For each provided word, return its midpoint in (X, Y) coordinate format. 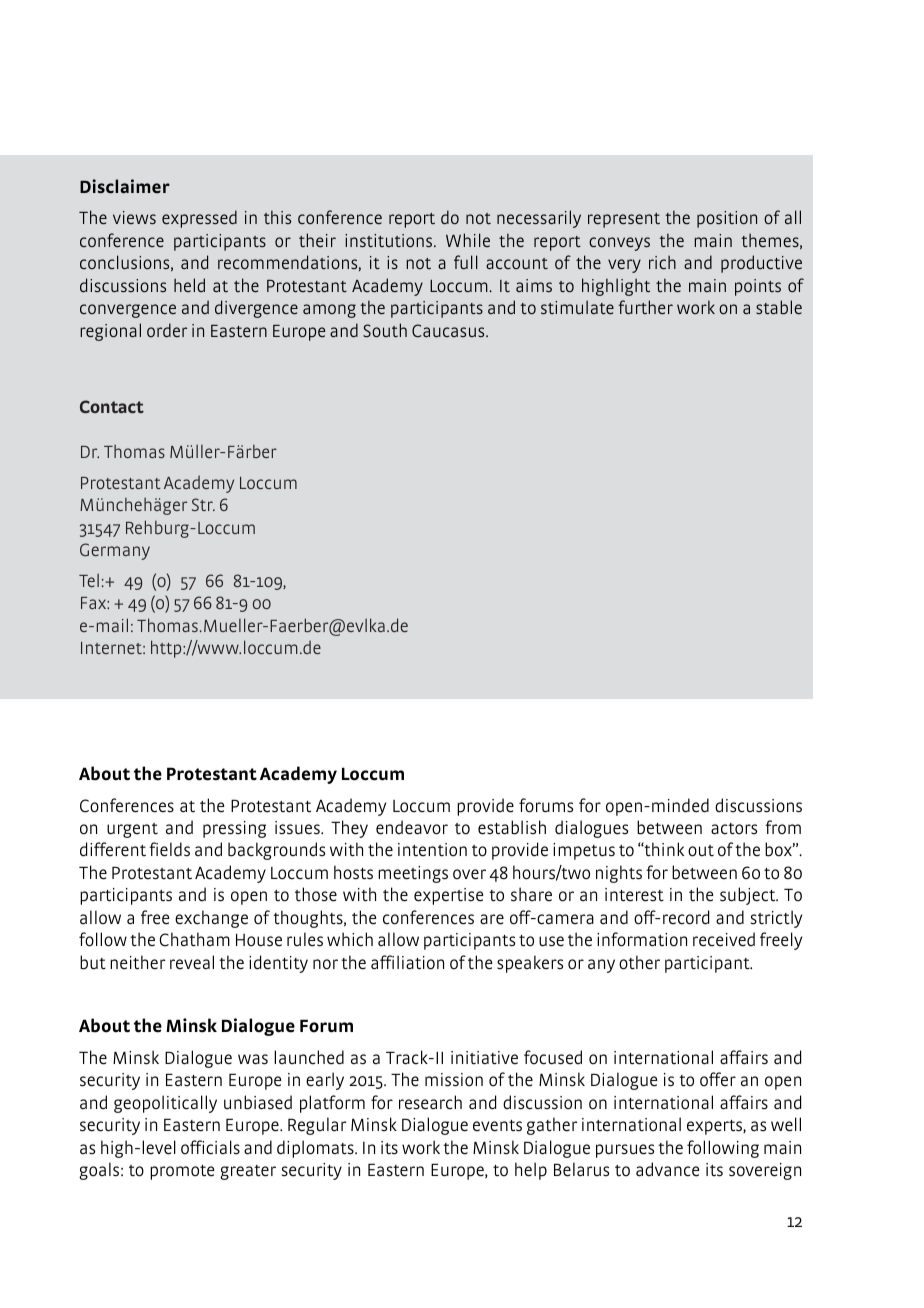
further (645, 307)
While (468, 240)
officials (210, 1147)
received (724, 939)
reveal (192, 962)
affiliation (407, 962)
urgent (132, 830)
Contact (112, 406)
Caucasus (449, 330)
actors (734, 829)
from (783, 827)
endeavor (412, 827)
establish (512, 827)
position (727, 219)
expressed (199, 219)
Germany (115, 551)
